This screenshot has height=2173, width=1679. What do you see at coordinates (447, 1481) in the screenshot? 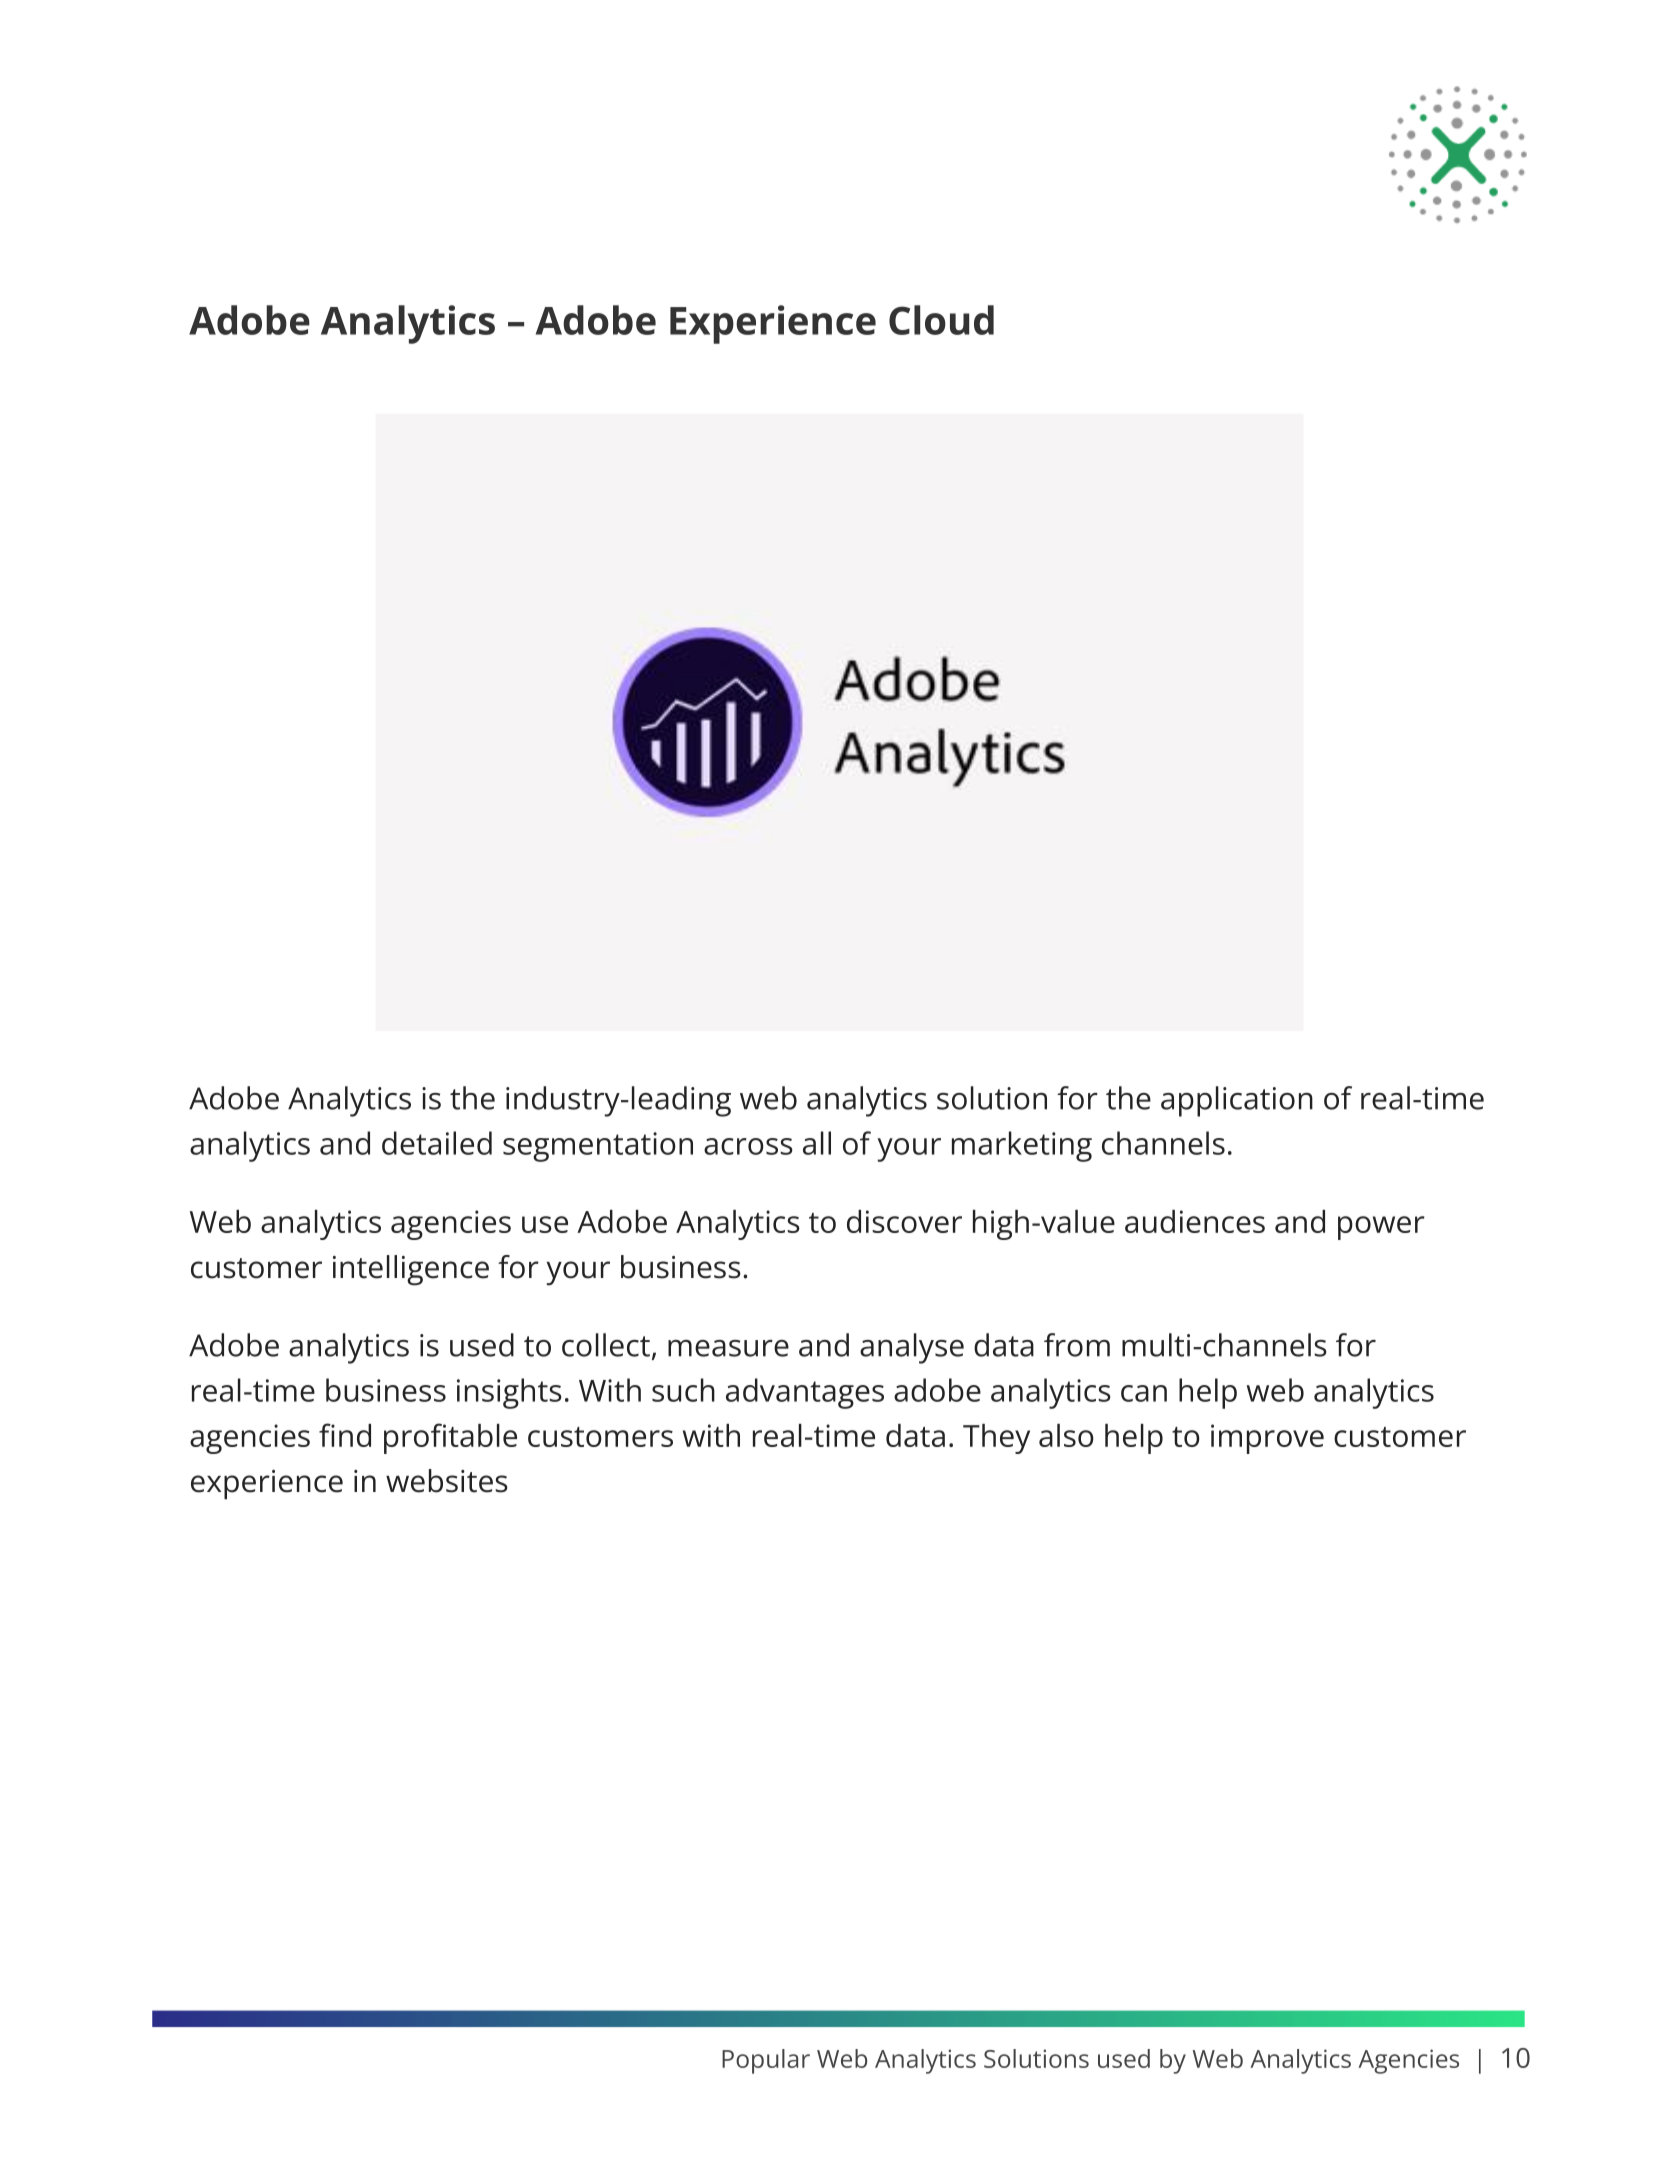
I see `websites` at bounding box center [447, 1481].
